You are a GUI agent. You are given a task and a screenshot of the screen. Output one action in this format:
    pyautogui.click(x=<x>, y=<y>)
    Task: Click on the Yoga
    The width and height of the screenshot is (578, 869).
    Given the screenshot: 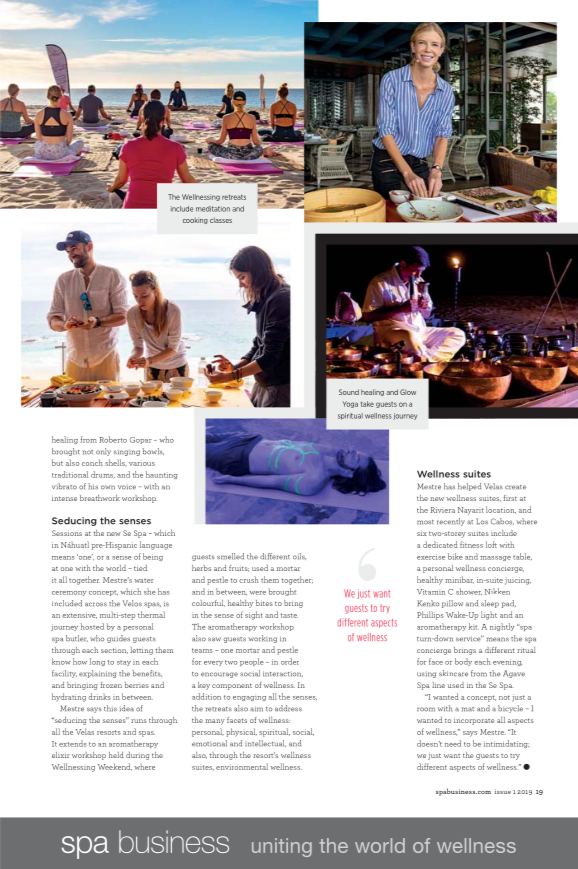 What is the action you would take?
    pyautogui.click(x=350, y=404)
